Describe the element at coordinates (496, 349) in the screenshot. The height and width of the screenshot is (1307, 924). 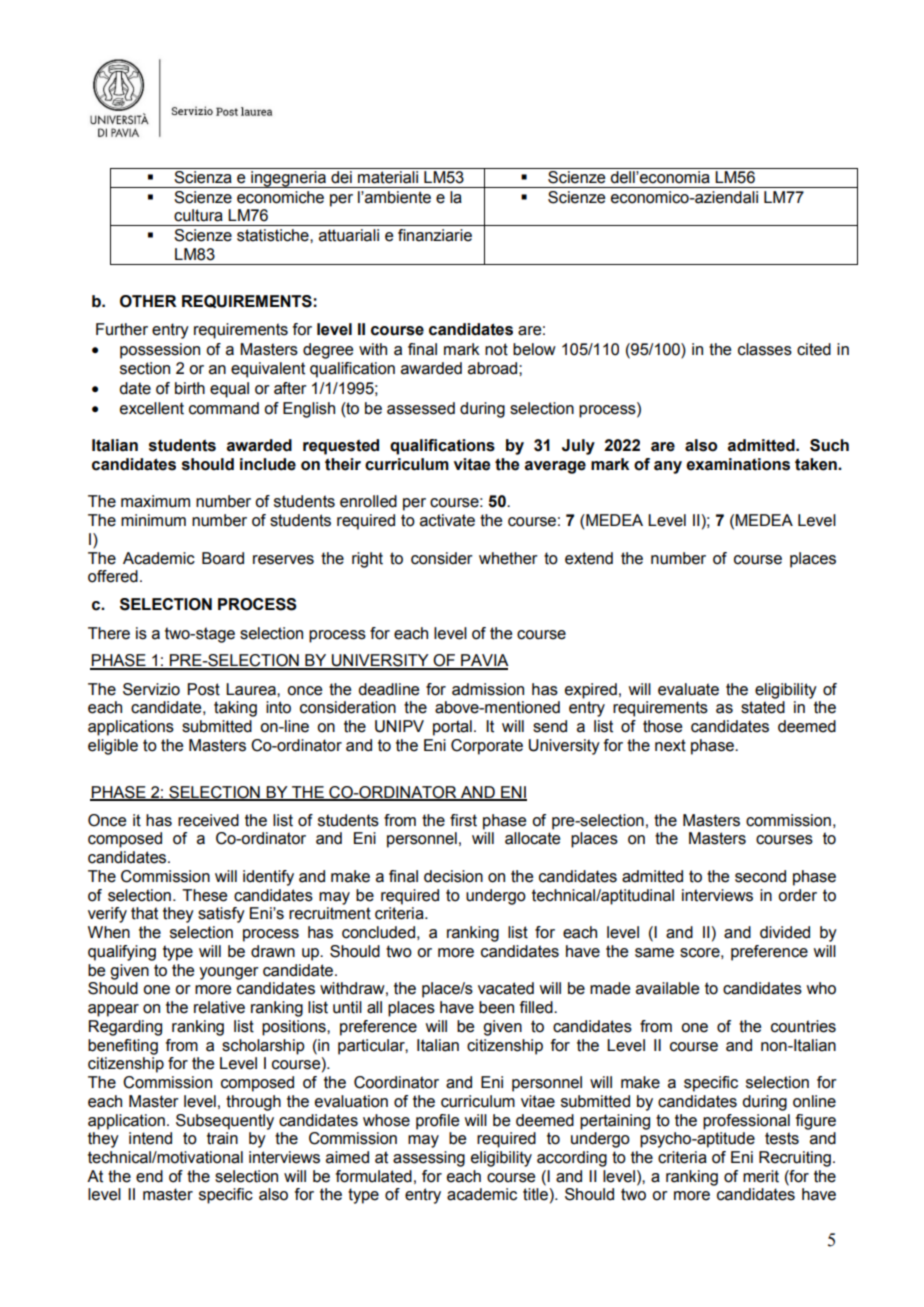
I see `not` at that location.
